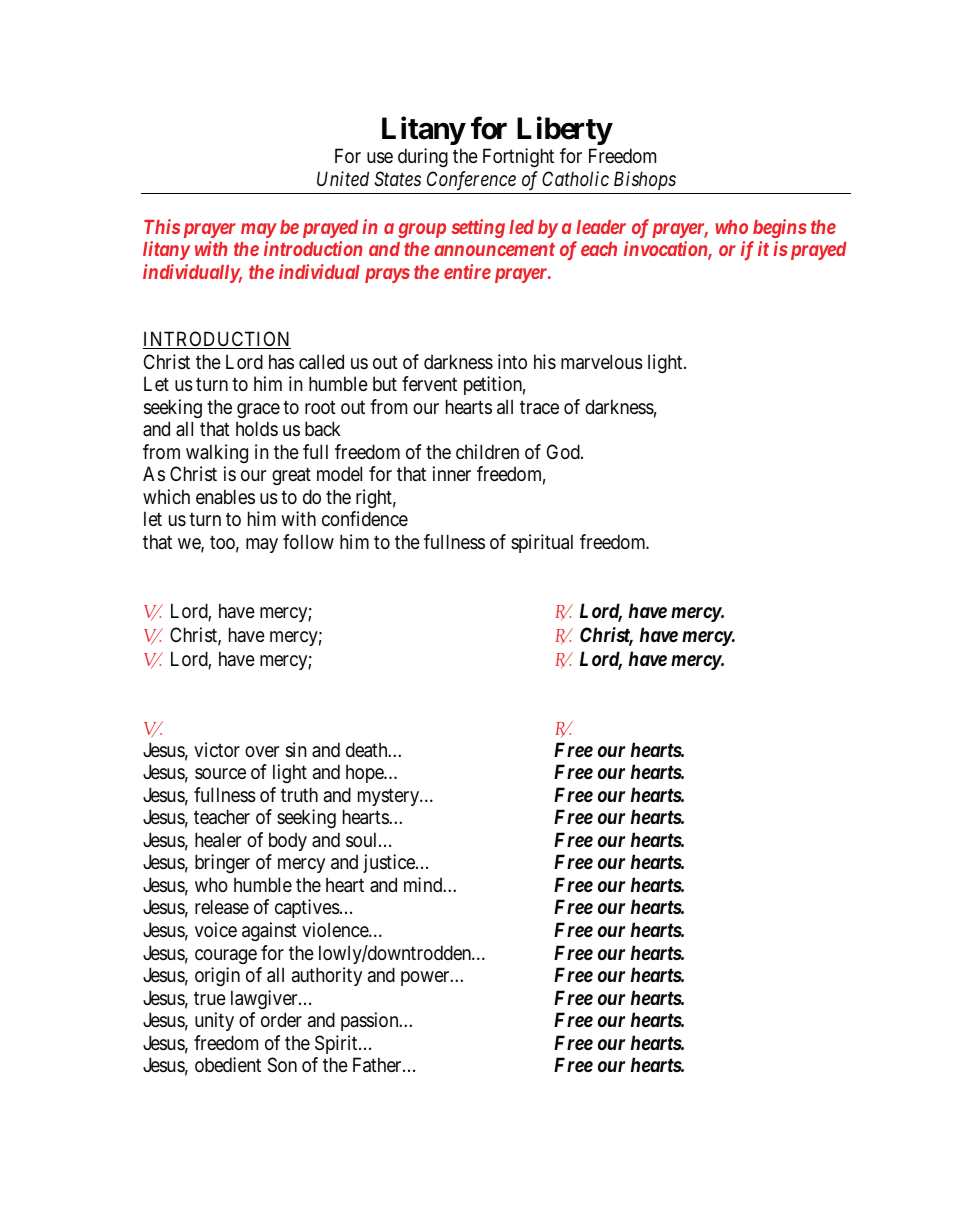  Describe the element at coordinates (487, 451) in the page. I see `children` at that location.
